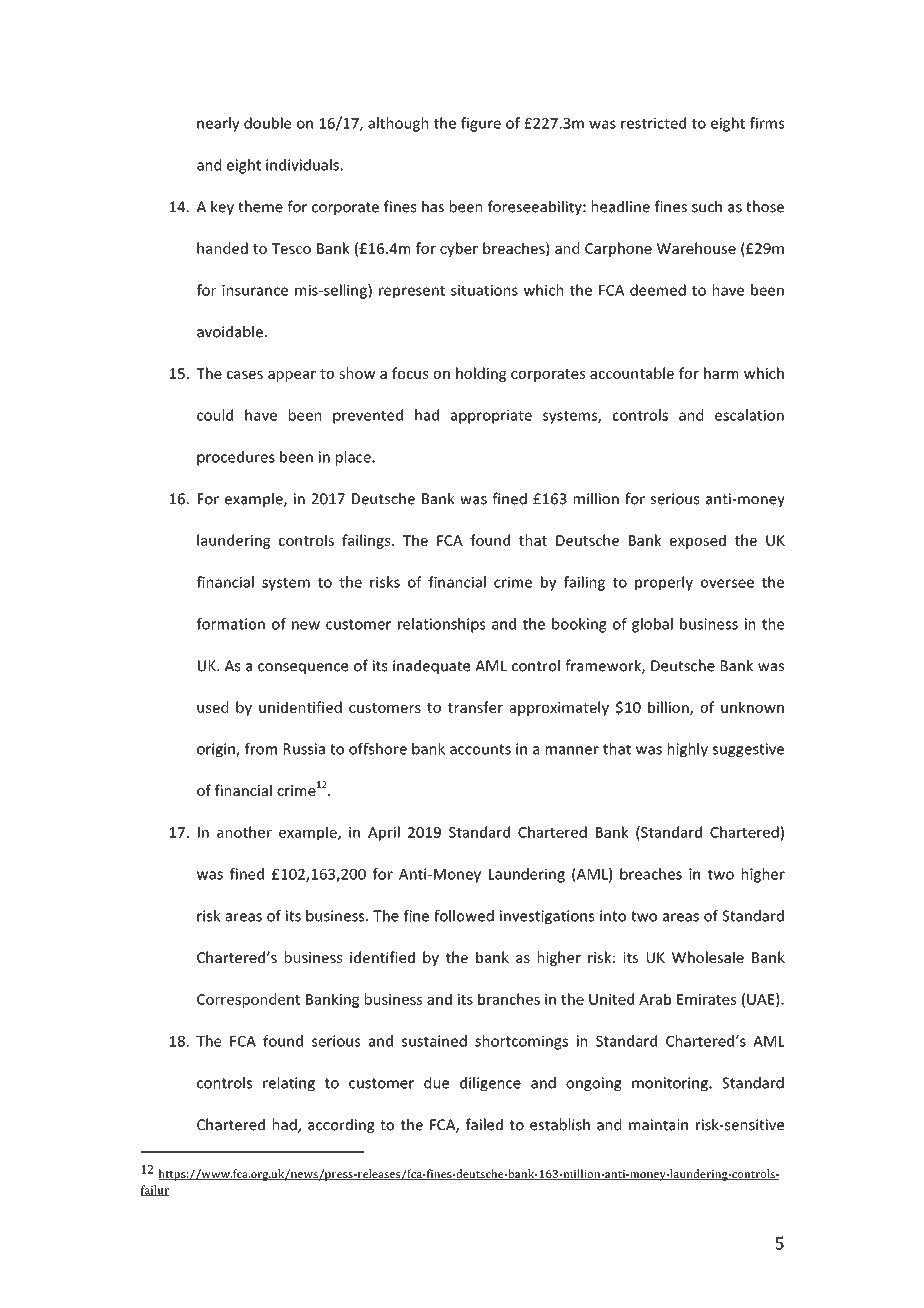  I want to click on figure, so click(481, 124).
